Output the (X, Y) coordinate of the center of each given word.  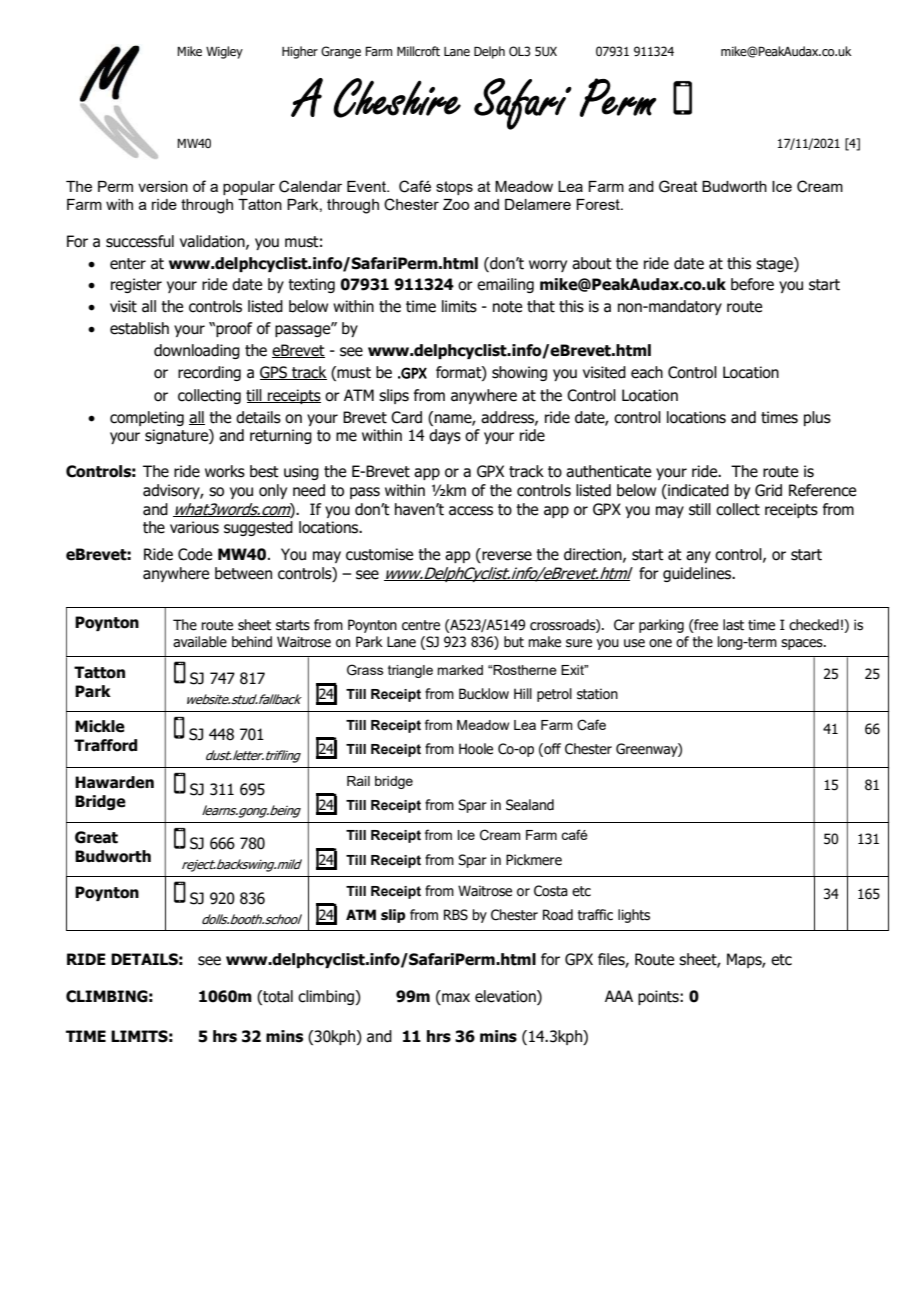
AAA (619, 996)
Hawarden (114, 782)
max (455, 999)
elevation (506, 997)
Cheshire (397, 98)
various (194, 527)
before (752, 284)
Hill (523, 693)
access (471, 511)
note (507, 307)
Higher (300, 52)
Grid (768, 490)
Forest (599, 204)
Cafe (591, 725)
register (136, 285)
